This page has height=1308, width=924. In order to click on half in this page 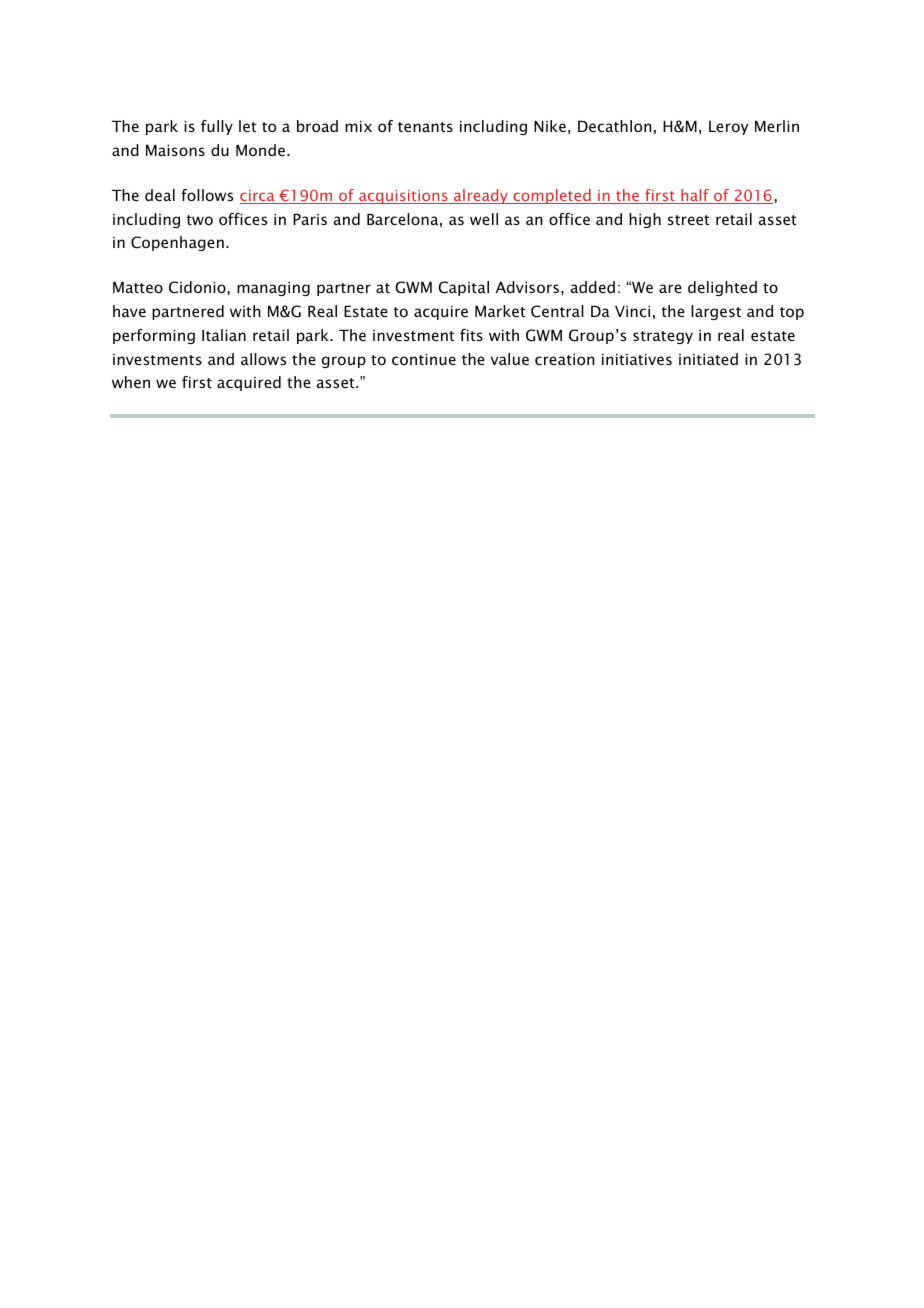, I will do `click(695, 196)`.
